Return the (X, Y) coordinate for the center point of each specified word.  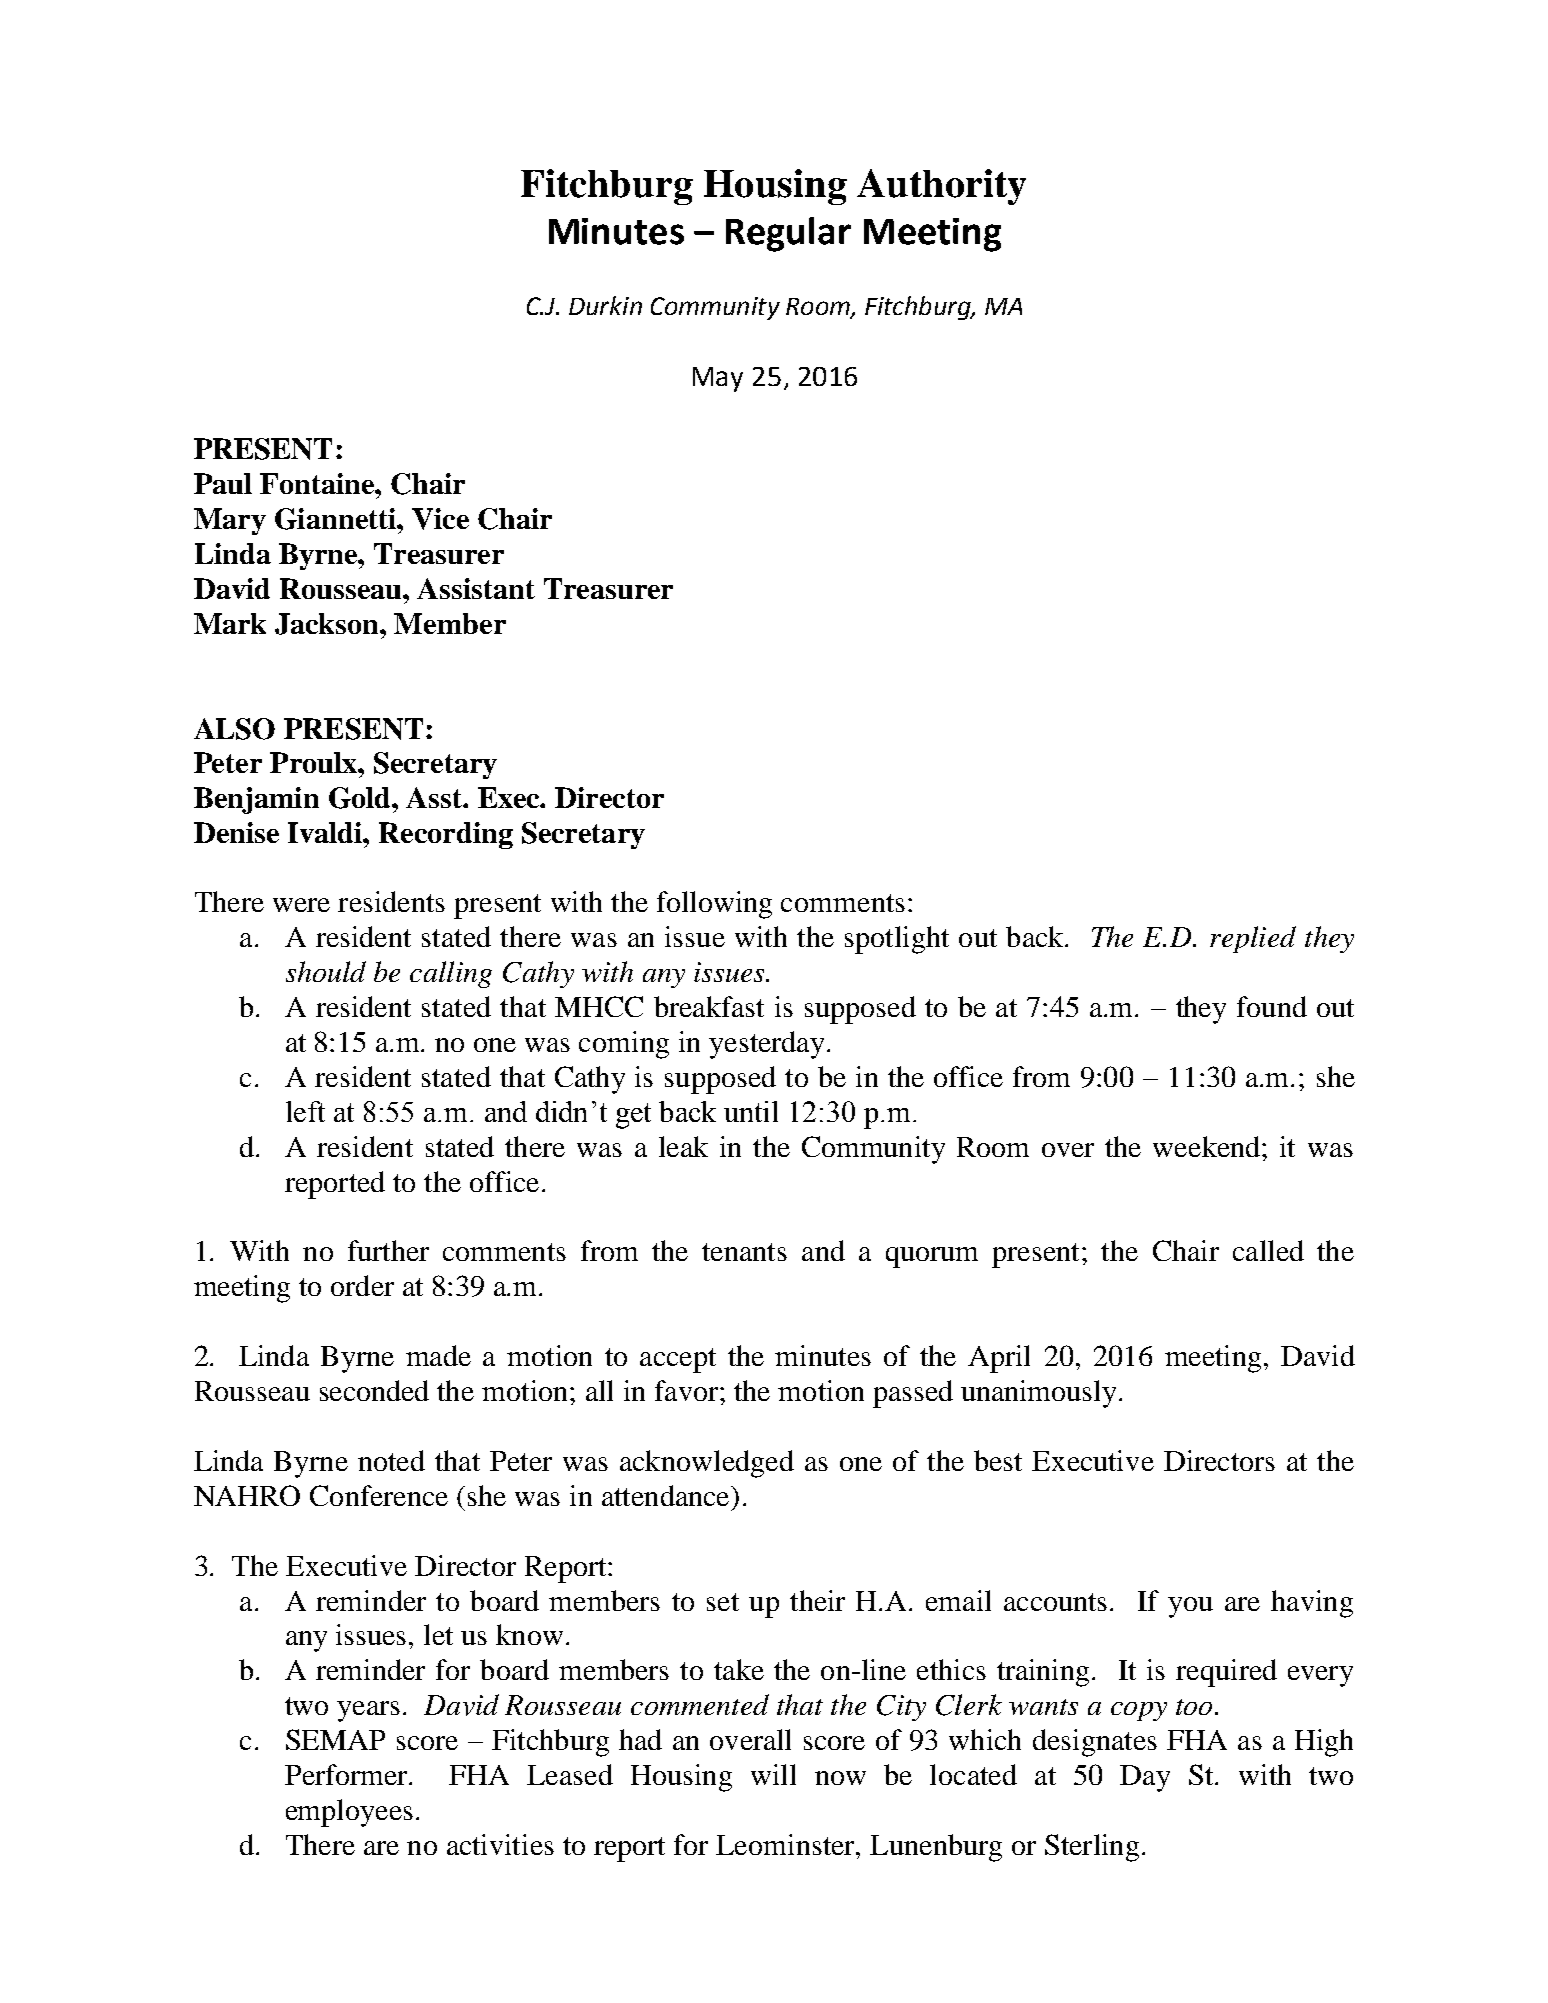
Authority (941, 187)
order (362, 1285)
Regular (788, 234)
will (773, 1774)
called (1268, 1250)
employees (349, 1813)
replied (1253, 939)
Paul (223, 483)
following (714, 905)
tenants (744, 1252)
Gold (361, 798)
